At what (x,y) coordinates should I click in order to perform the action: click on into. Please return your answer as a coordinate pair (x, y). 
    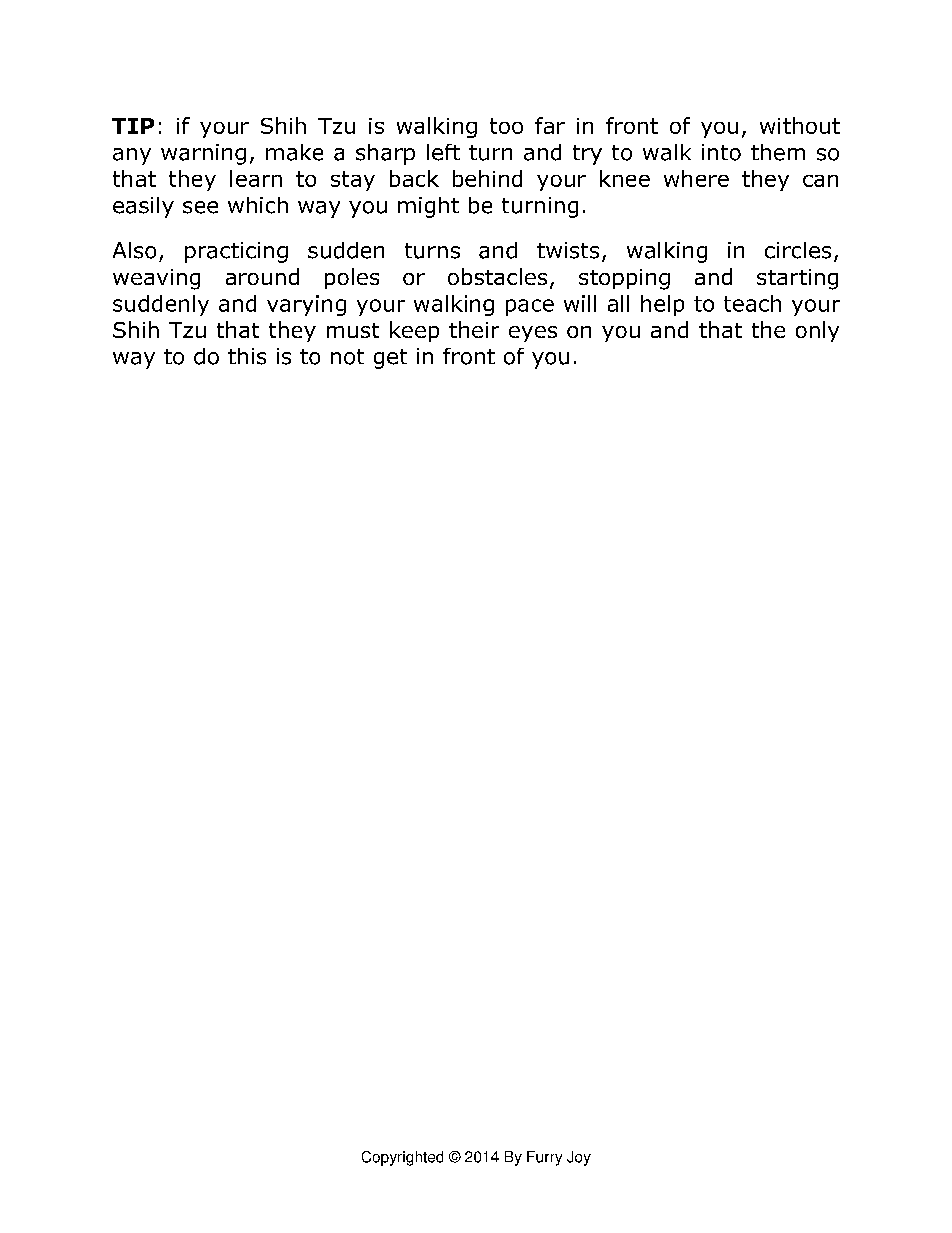
    Looking at the image, I should click on (721, 152).
